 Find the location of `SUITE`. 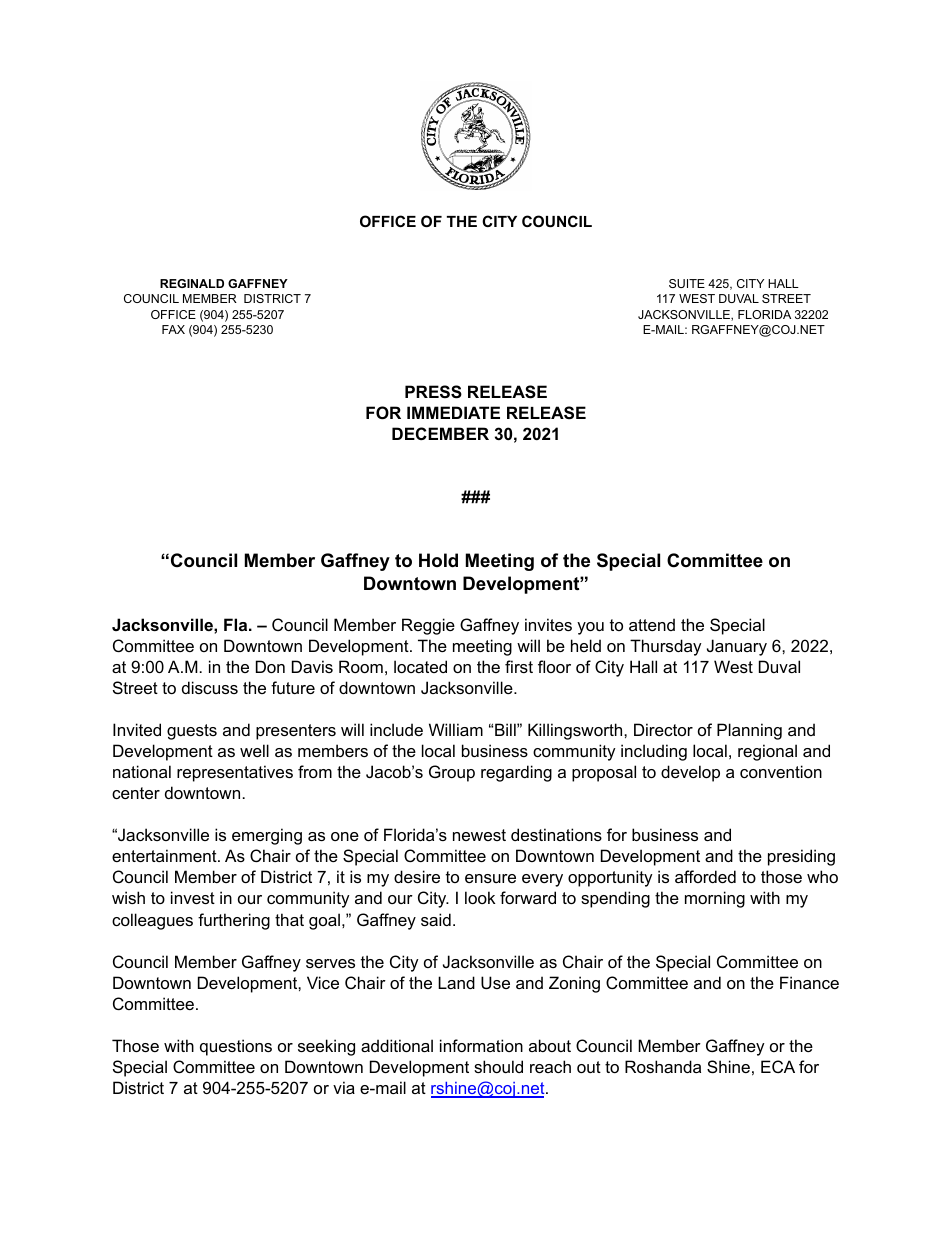

SUITE is located at coordinates (687, 283).
